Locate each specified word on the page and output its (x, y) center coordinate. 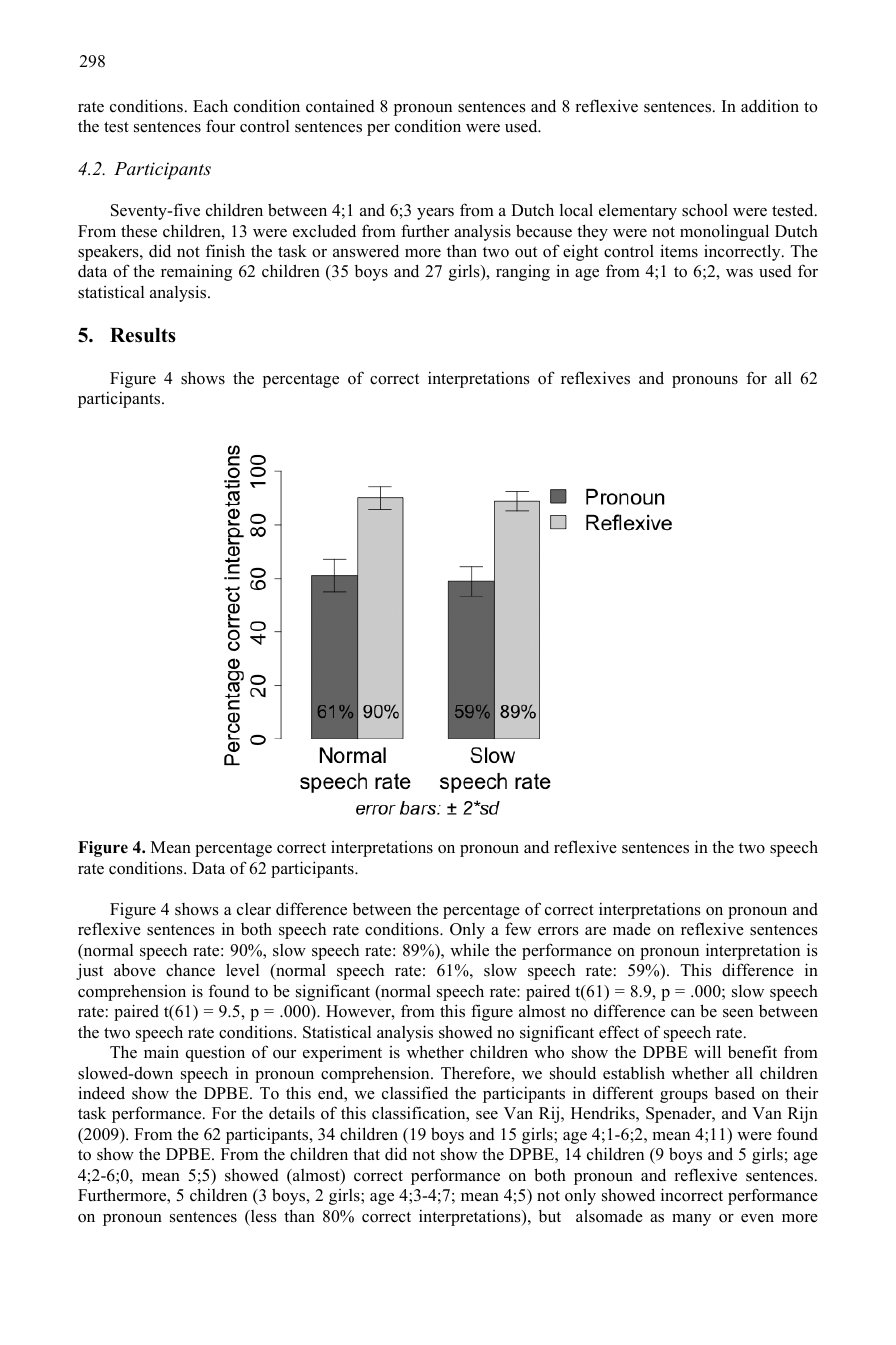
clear (254, 909)
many (691, 1220)
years (435, 214)
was (739, 273)
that (366, 1153)
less (263, 1216)
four (220, 126)
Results (143, 335)
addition (770, 106)
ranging (523, 273)
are (595, 931)
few (518, 929)
